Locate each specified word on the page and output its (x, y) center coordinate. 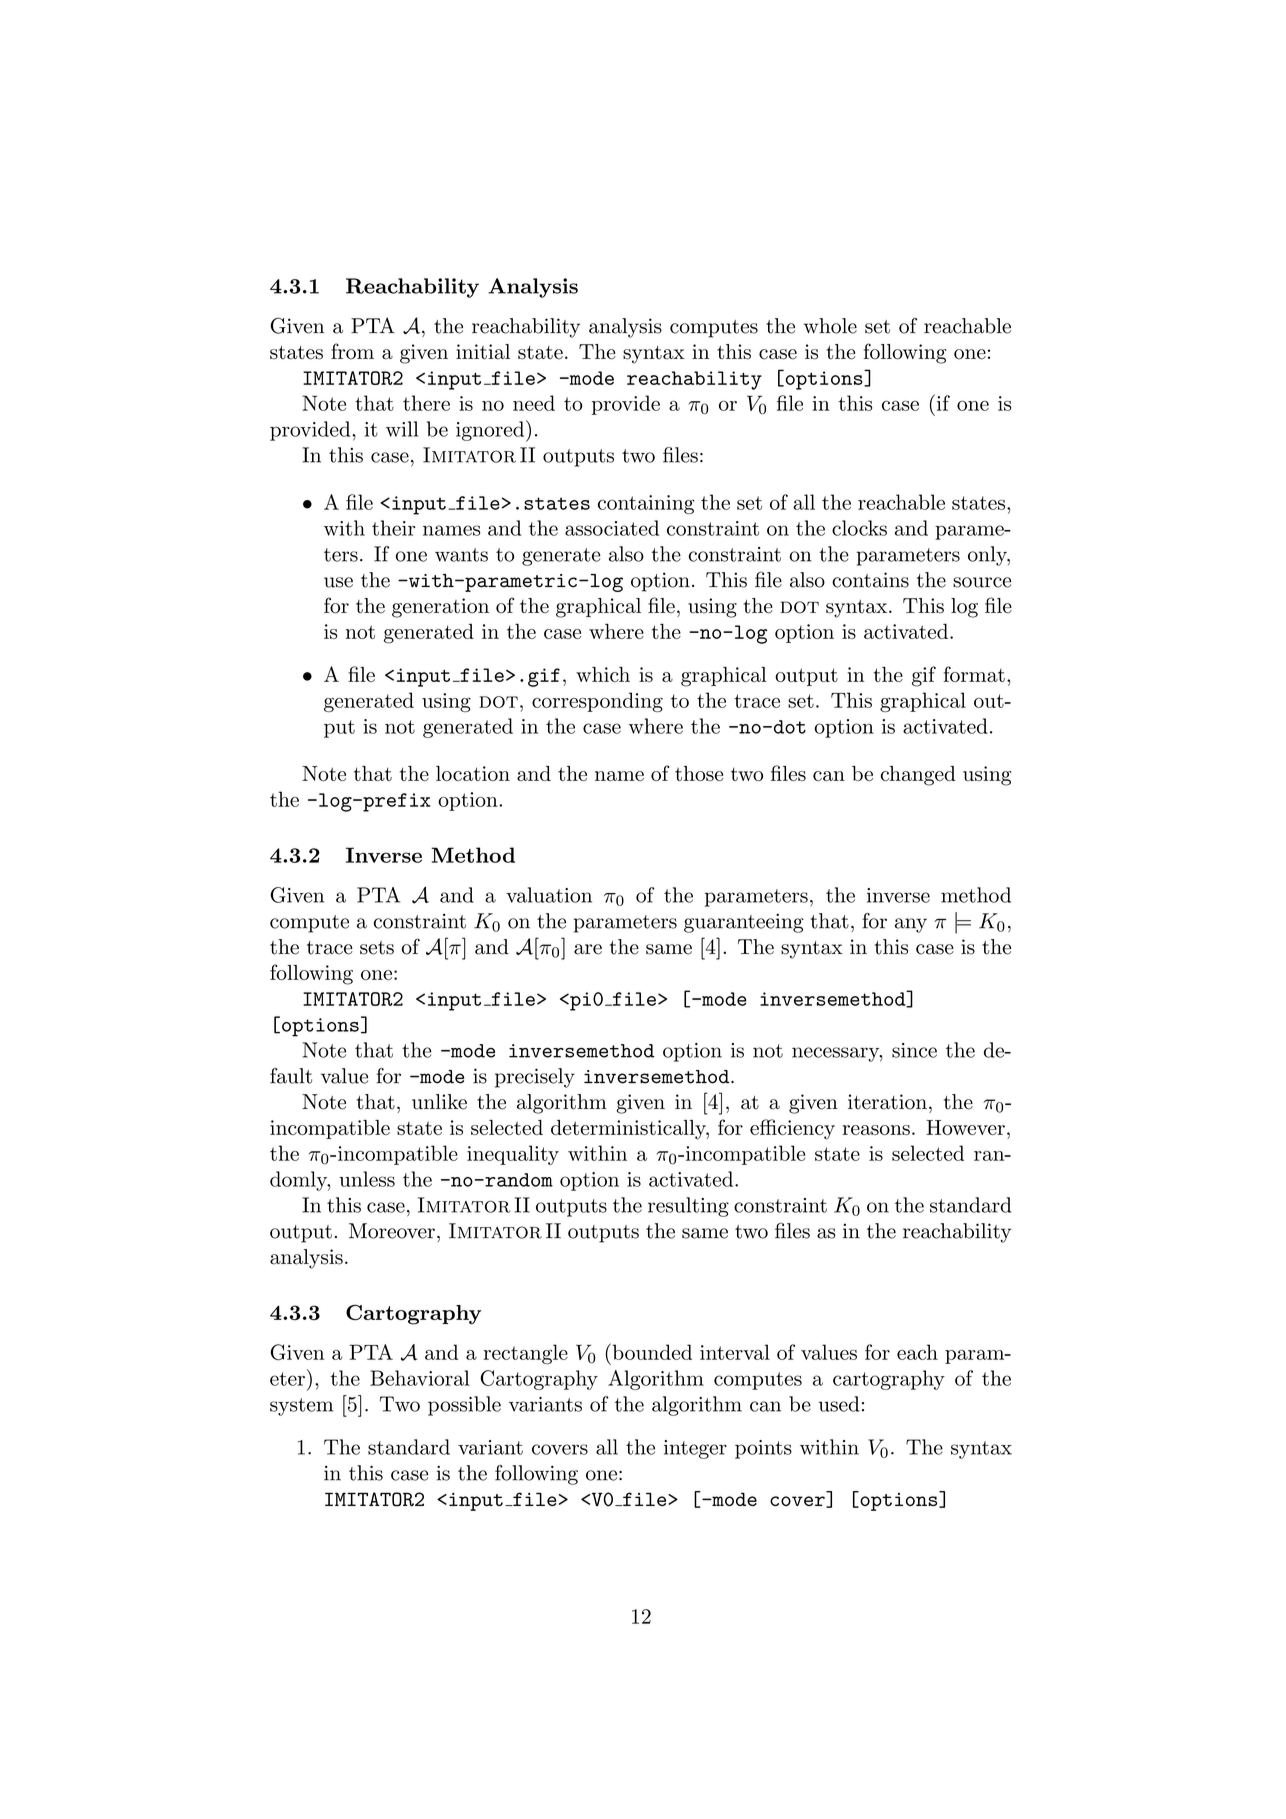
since (914, 1050)
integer (695, 1449)
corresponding (597, 702)
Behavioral (419, 1378)
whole (830, 326)
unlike (439, 1102)
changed (918, 776)
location (473, 773)
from (352, 351)
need (534, 403)
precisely (535, 1078)
